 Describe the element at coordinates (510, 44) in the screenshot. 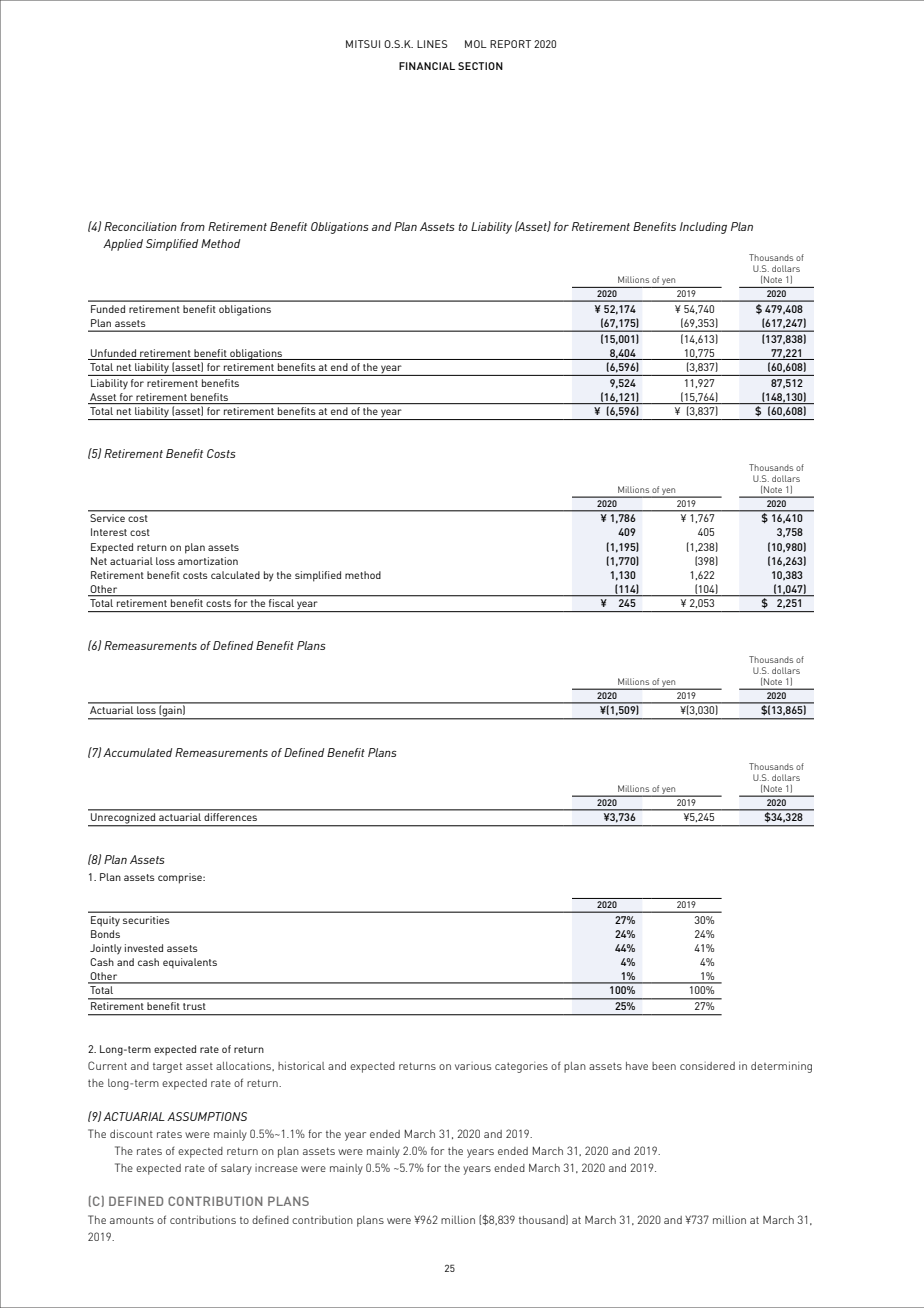

I see `REPORT` at that location.
